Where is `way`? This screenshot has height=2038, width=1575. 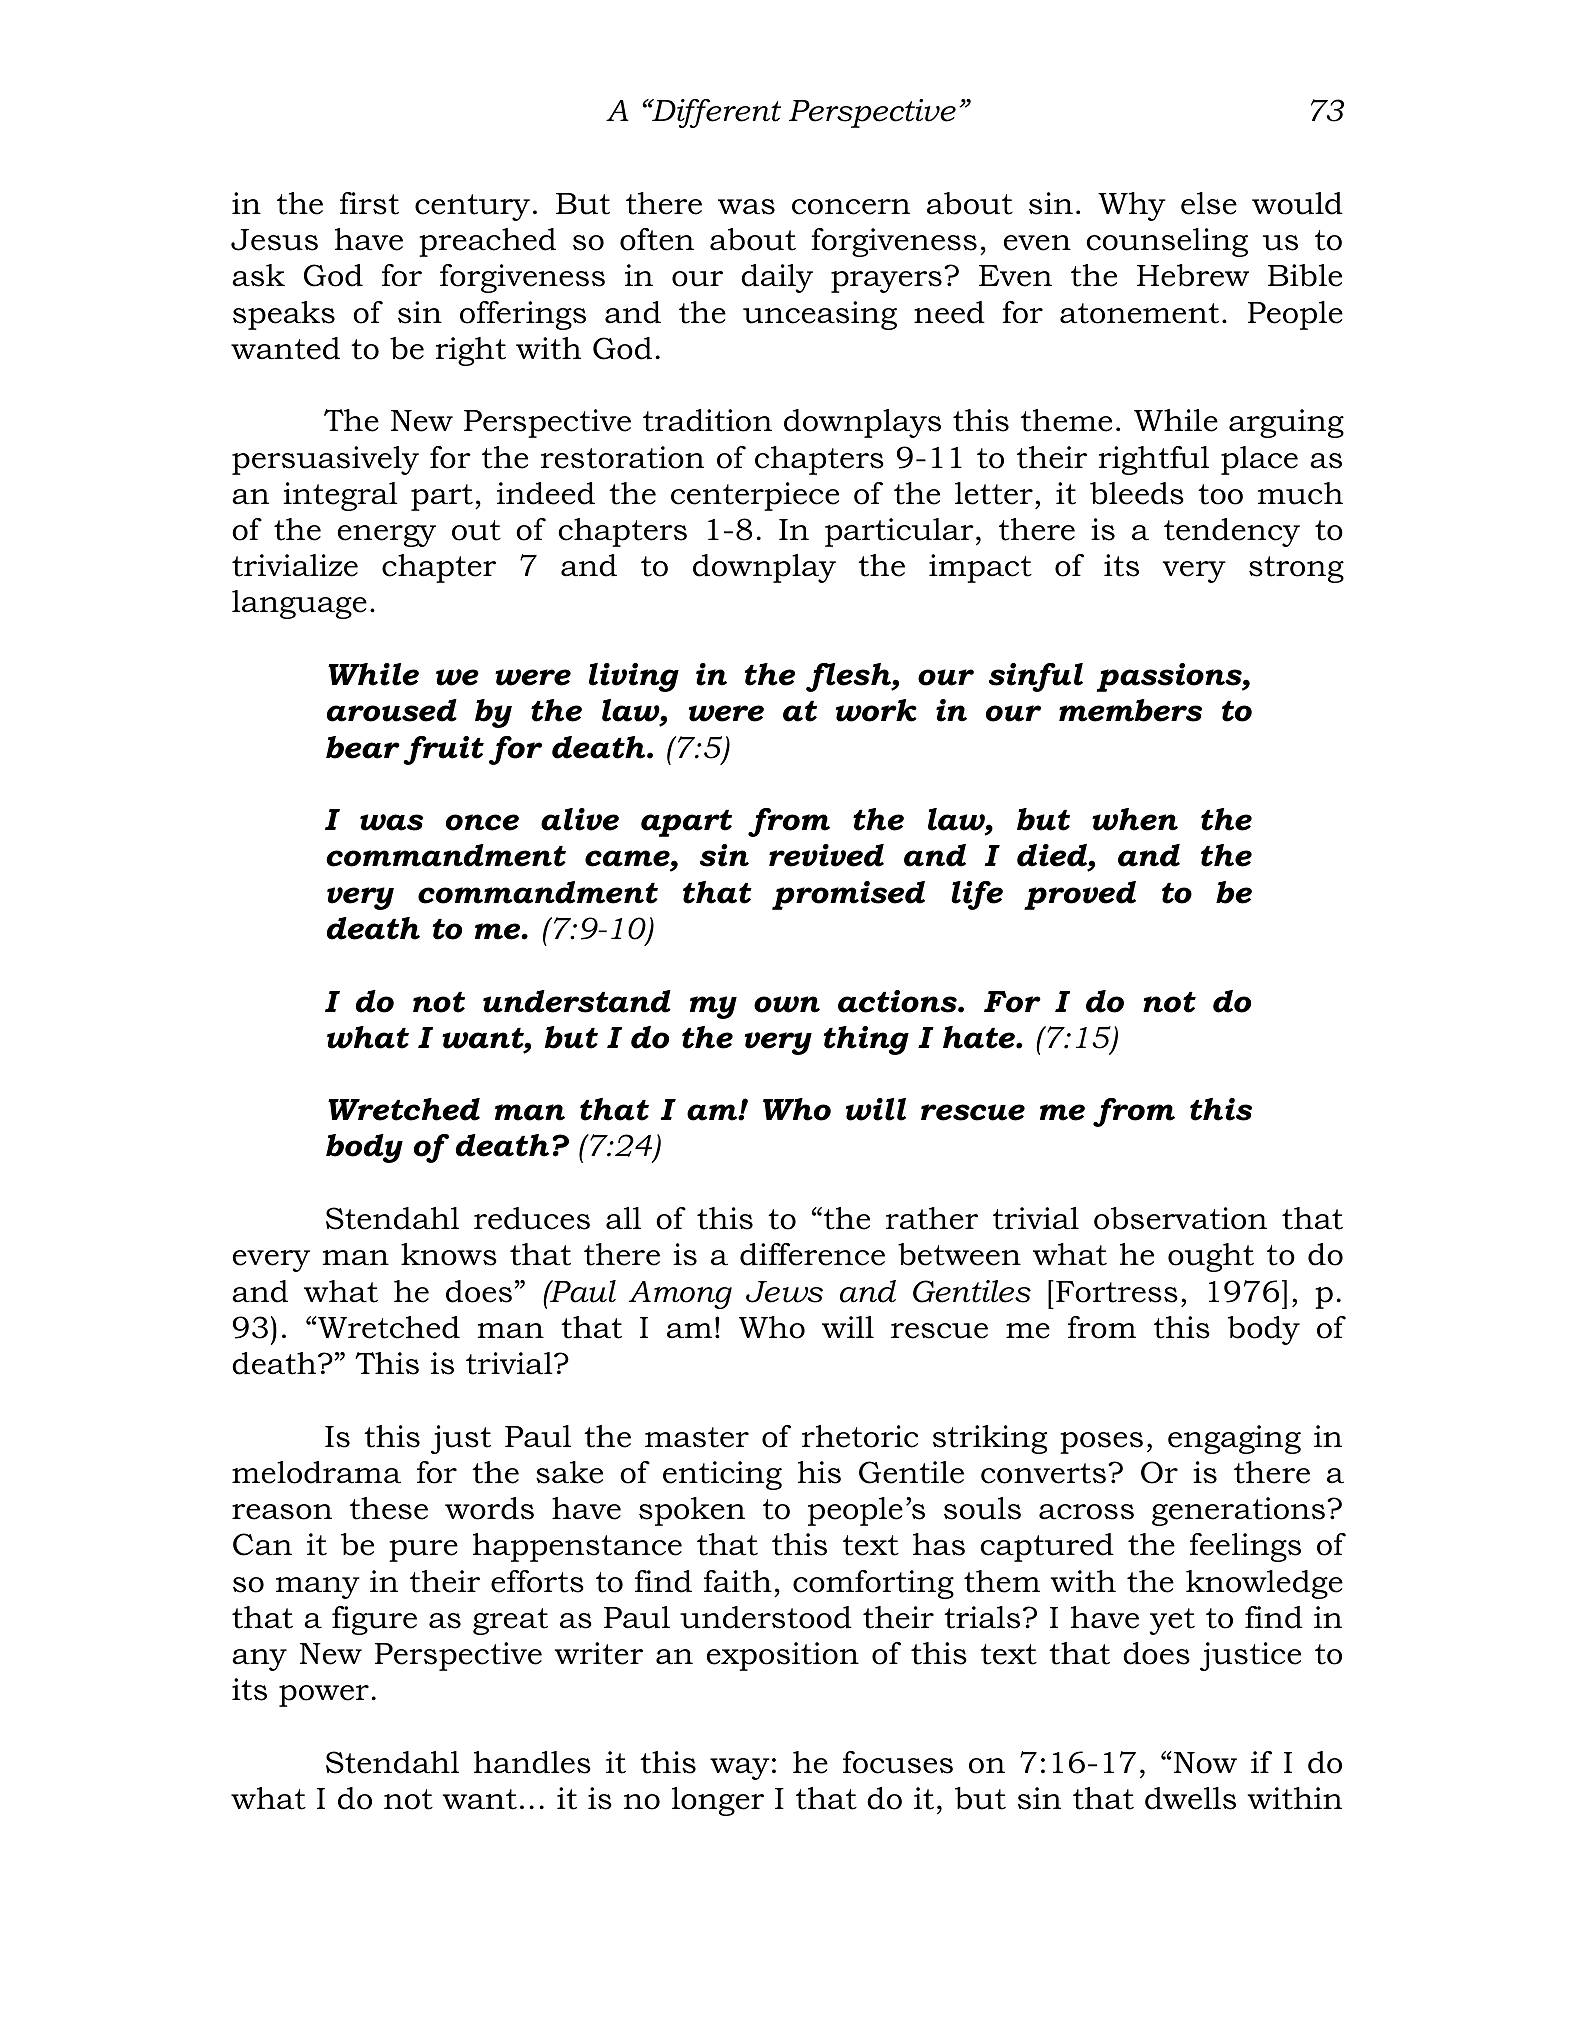
way is located at coordinates (740, 1769).
